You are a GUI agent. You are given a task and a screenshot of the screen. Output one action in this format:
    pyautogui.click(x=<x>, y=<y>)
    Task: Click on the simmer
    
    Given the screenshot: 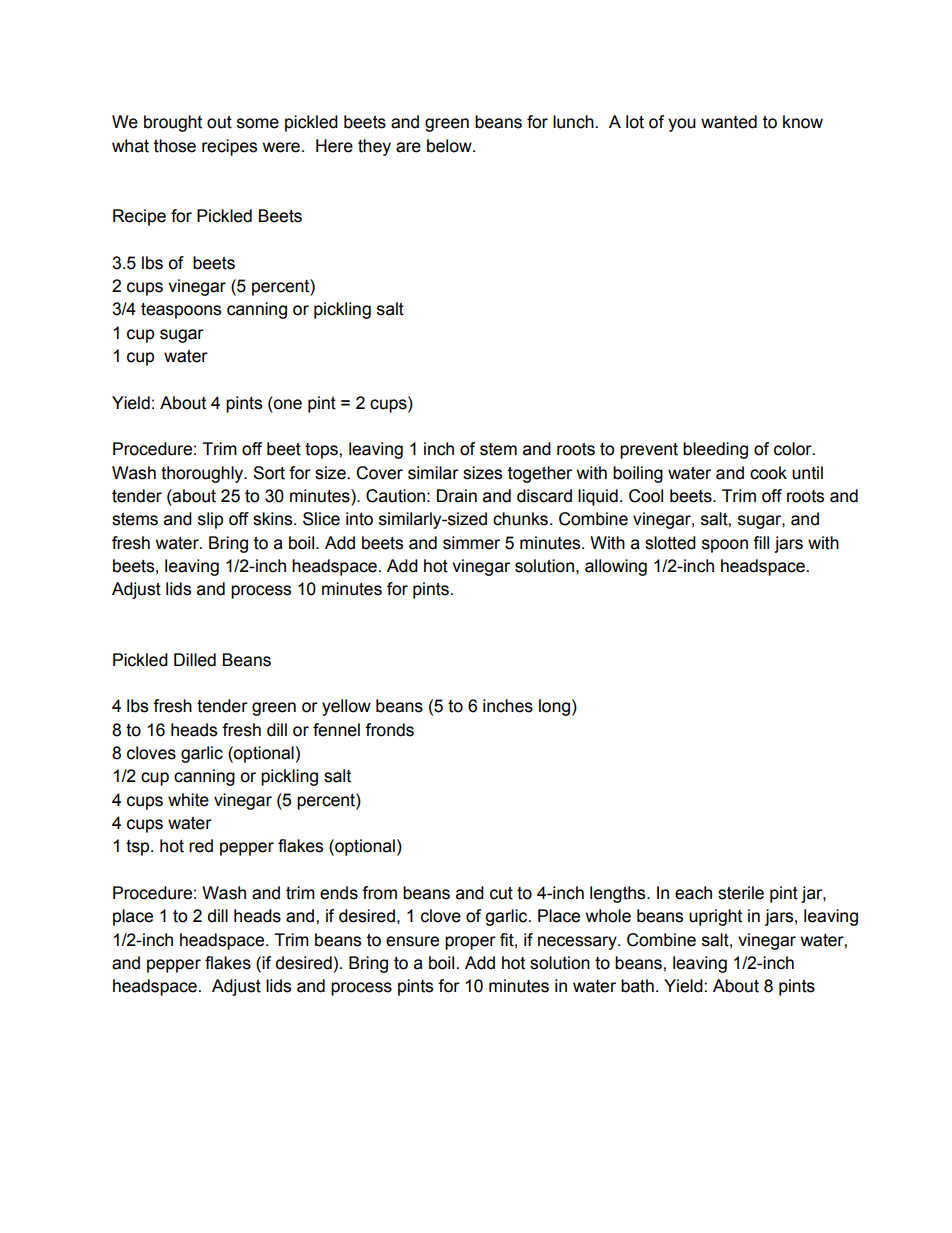 What is the action you would take?
    pyautogui.click(x=471, y=543)
